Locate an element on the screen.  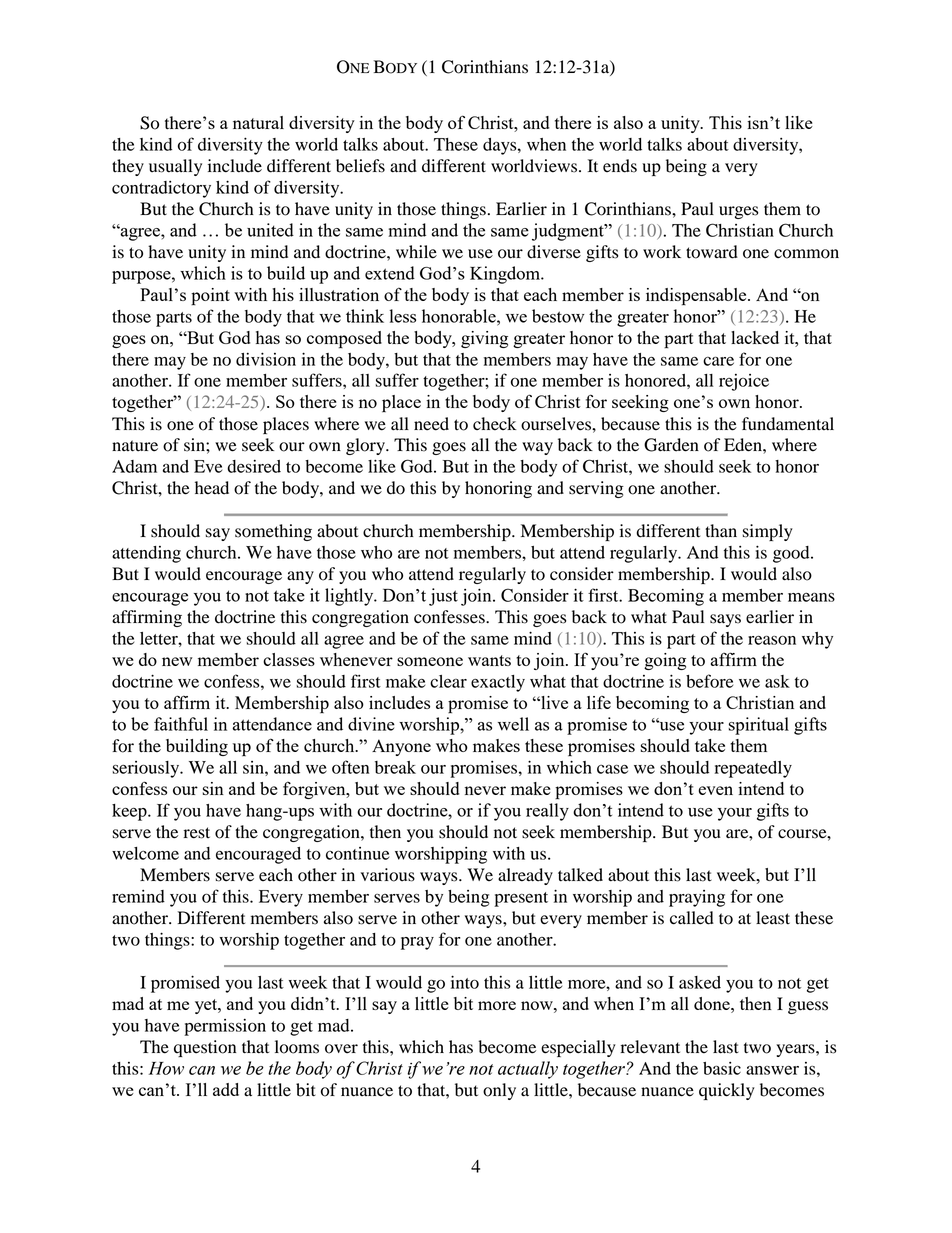
question is located at coordinates (205, 1048).
